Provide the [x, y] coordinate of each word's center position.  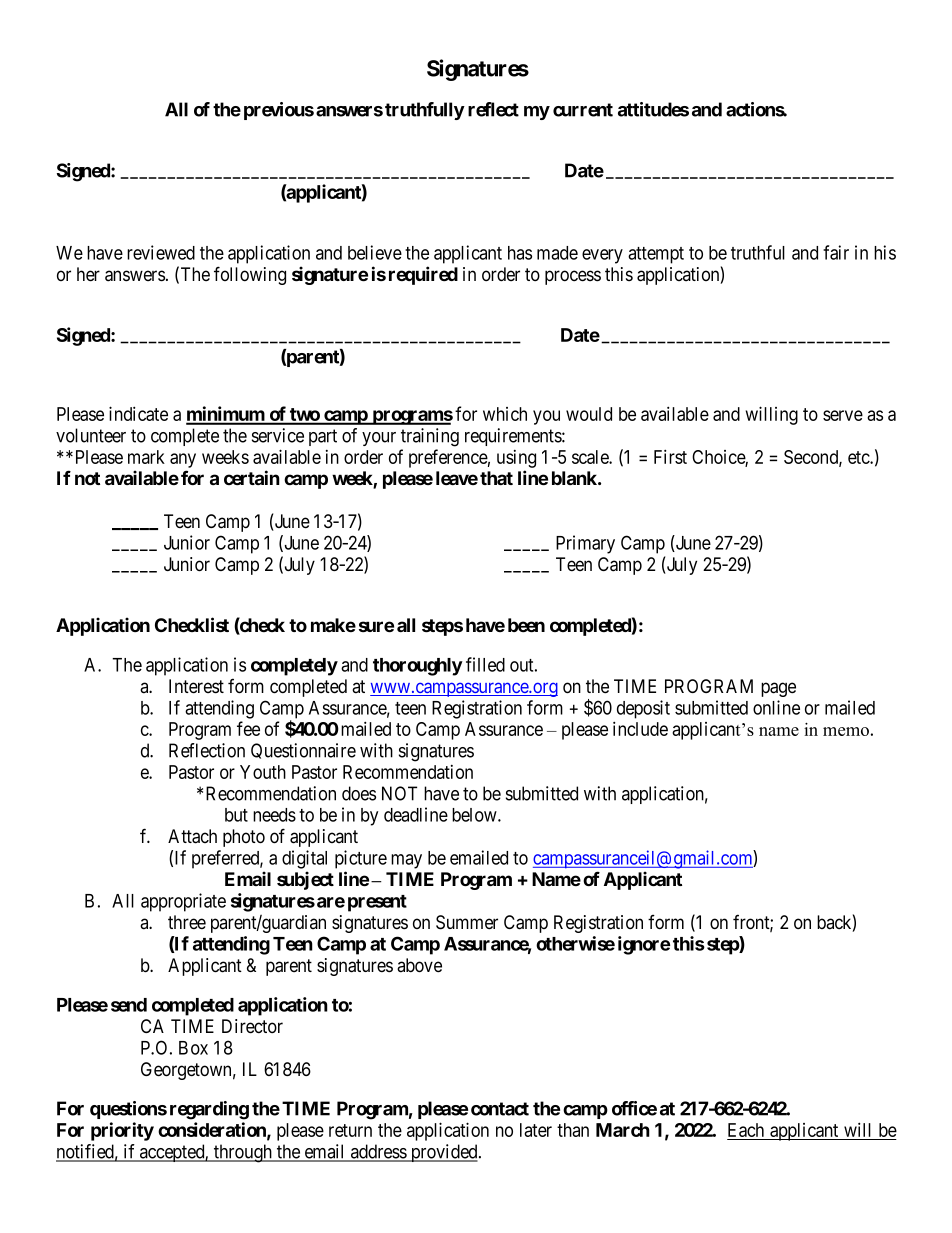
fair [836, 252]
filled [485, 664]
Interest [196, 686]
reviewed [161, 252]
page [778, 689]
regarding [209, 1110]
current [583, 110]
